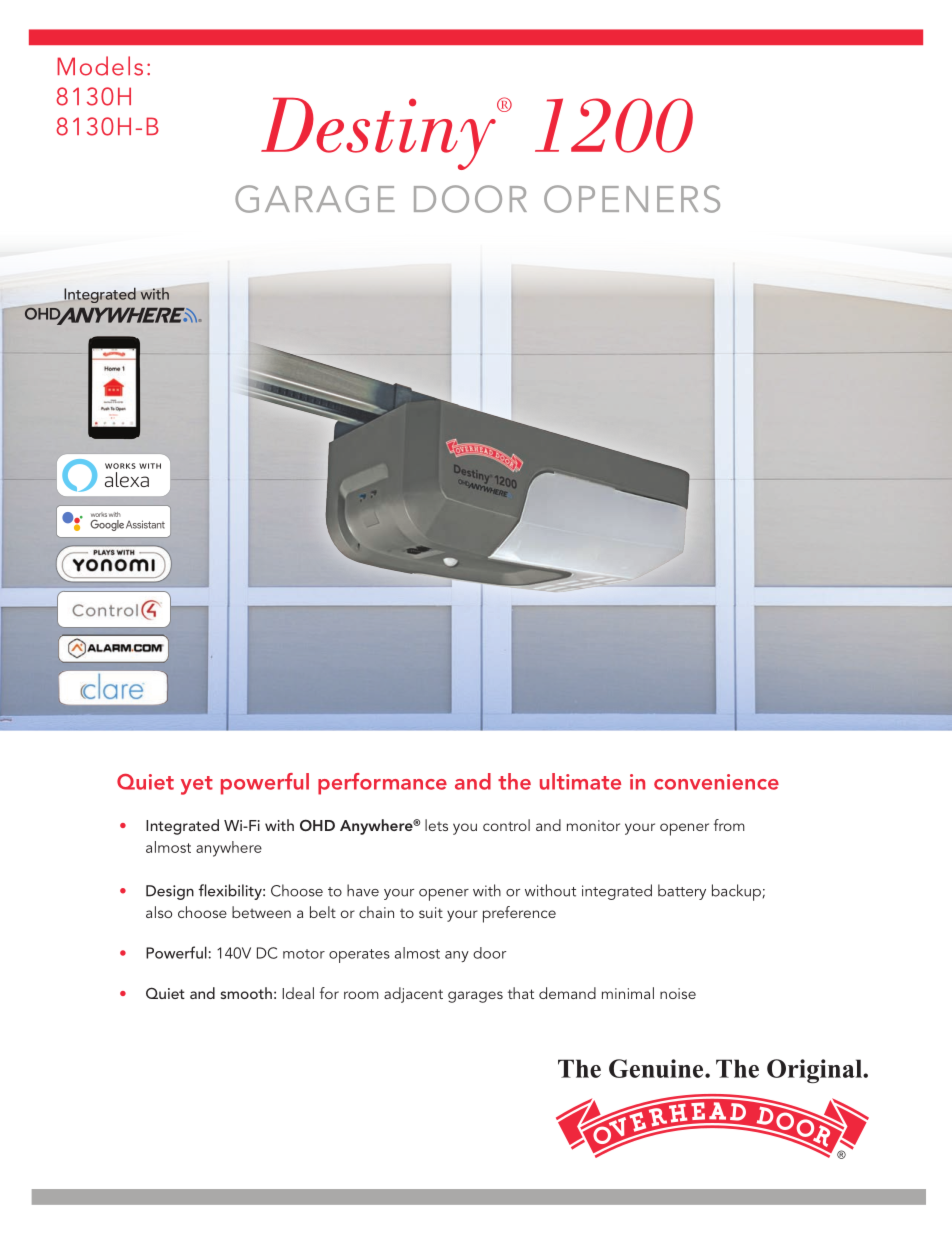 The image size is (952, 1233). Describe the element at coordinates (580, 781) in the screenshot. I see `ultimate` at that location.
